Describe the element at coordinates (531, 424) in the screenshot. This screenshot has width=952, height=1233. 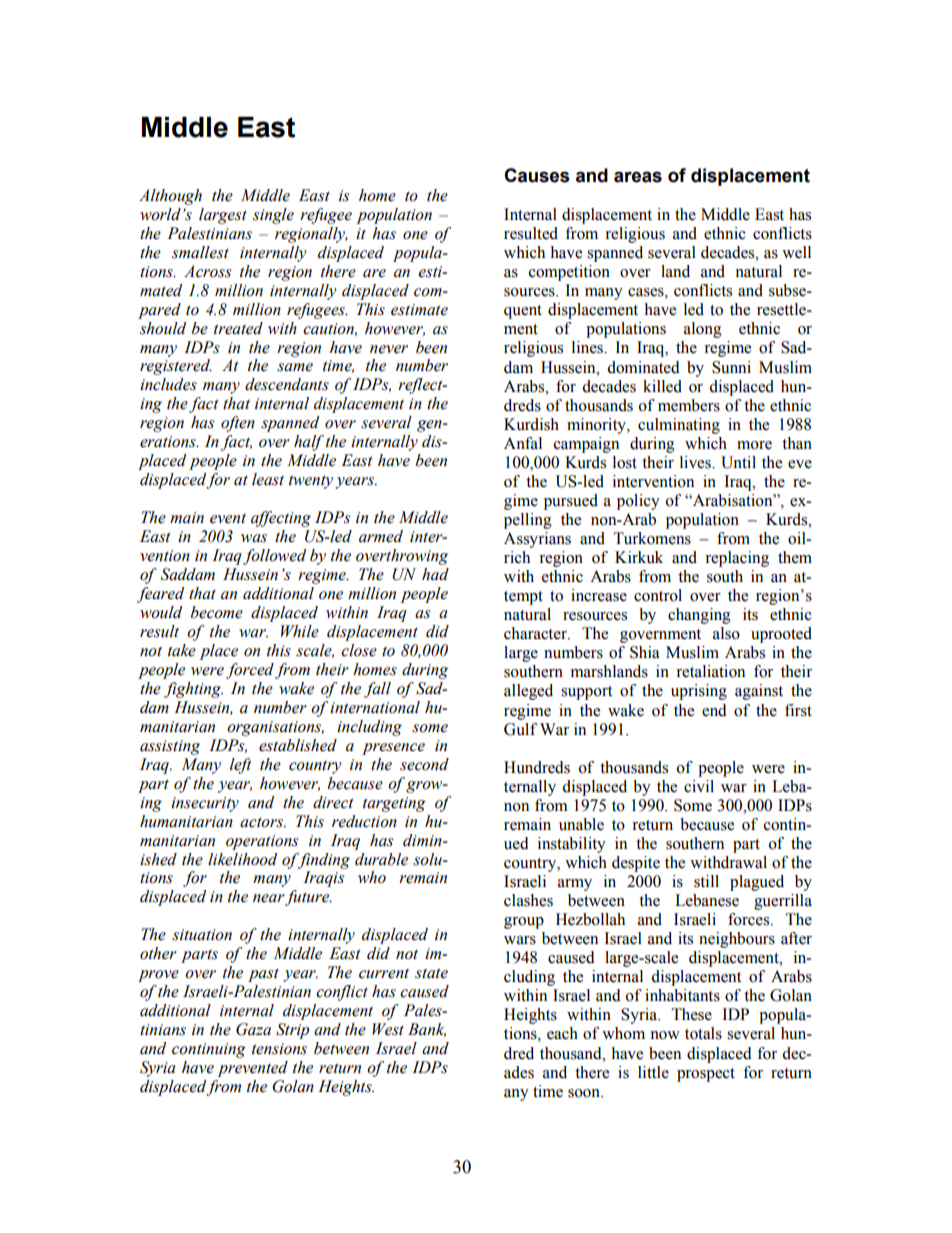
I see `Kurdish` at that location.
